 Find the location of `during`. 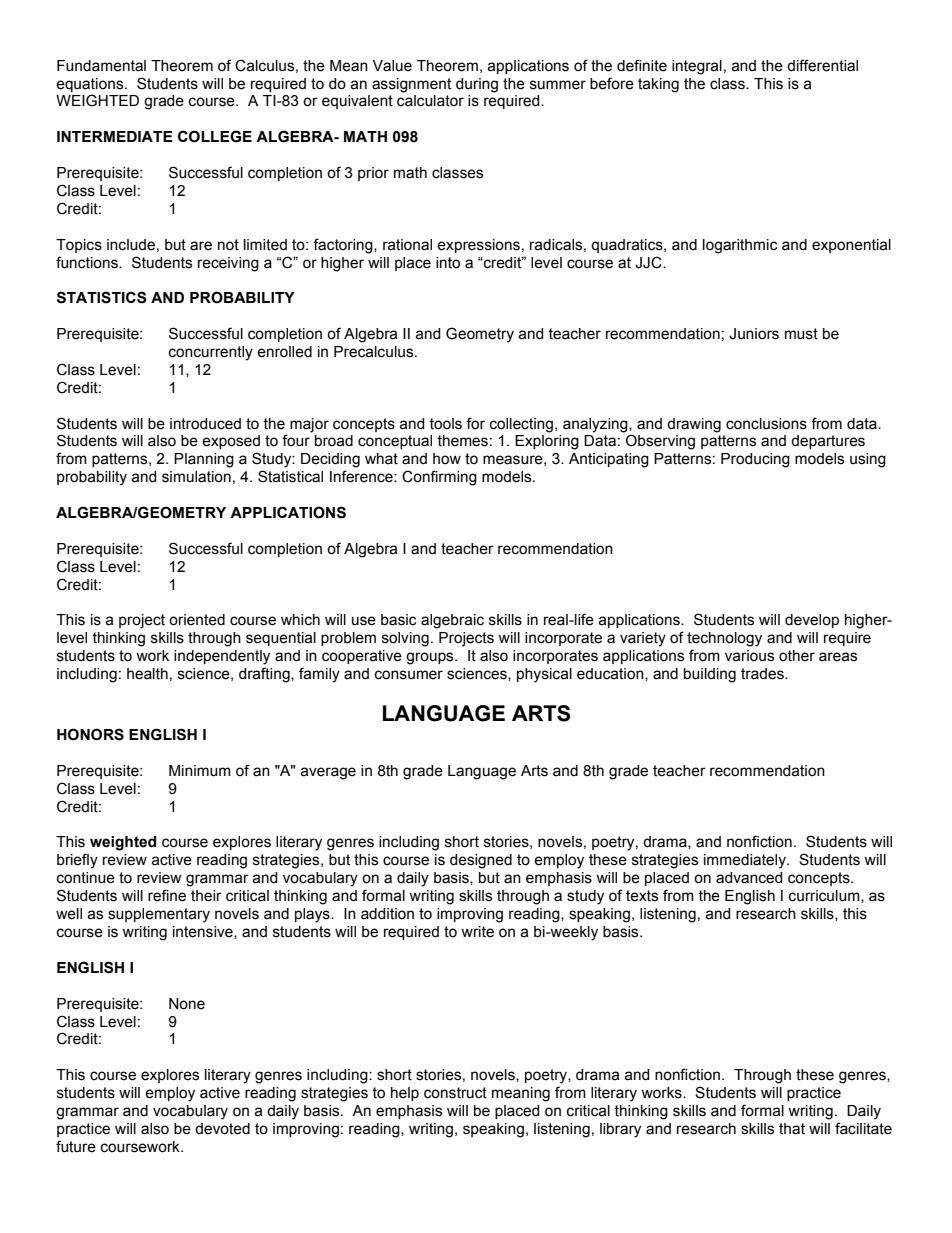

during is located at coordinates (477, 85).
